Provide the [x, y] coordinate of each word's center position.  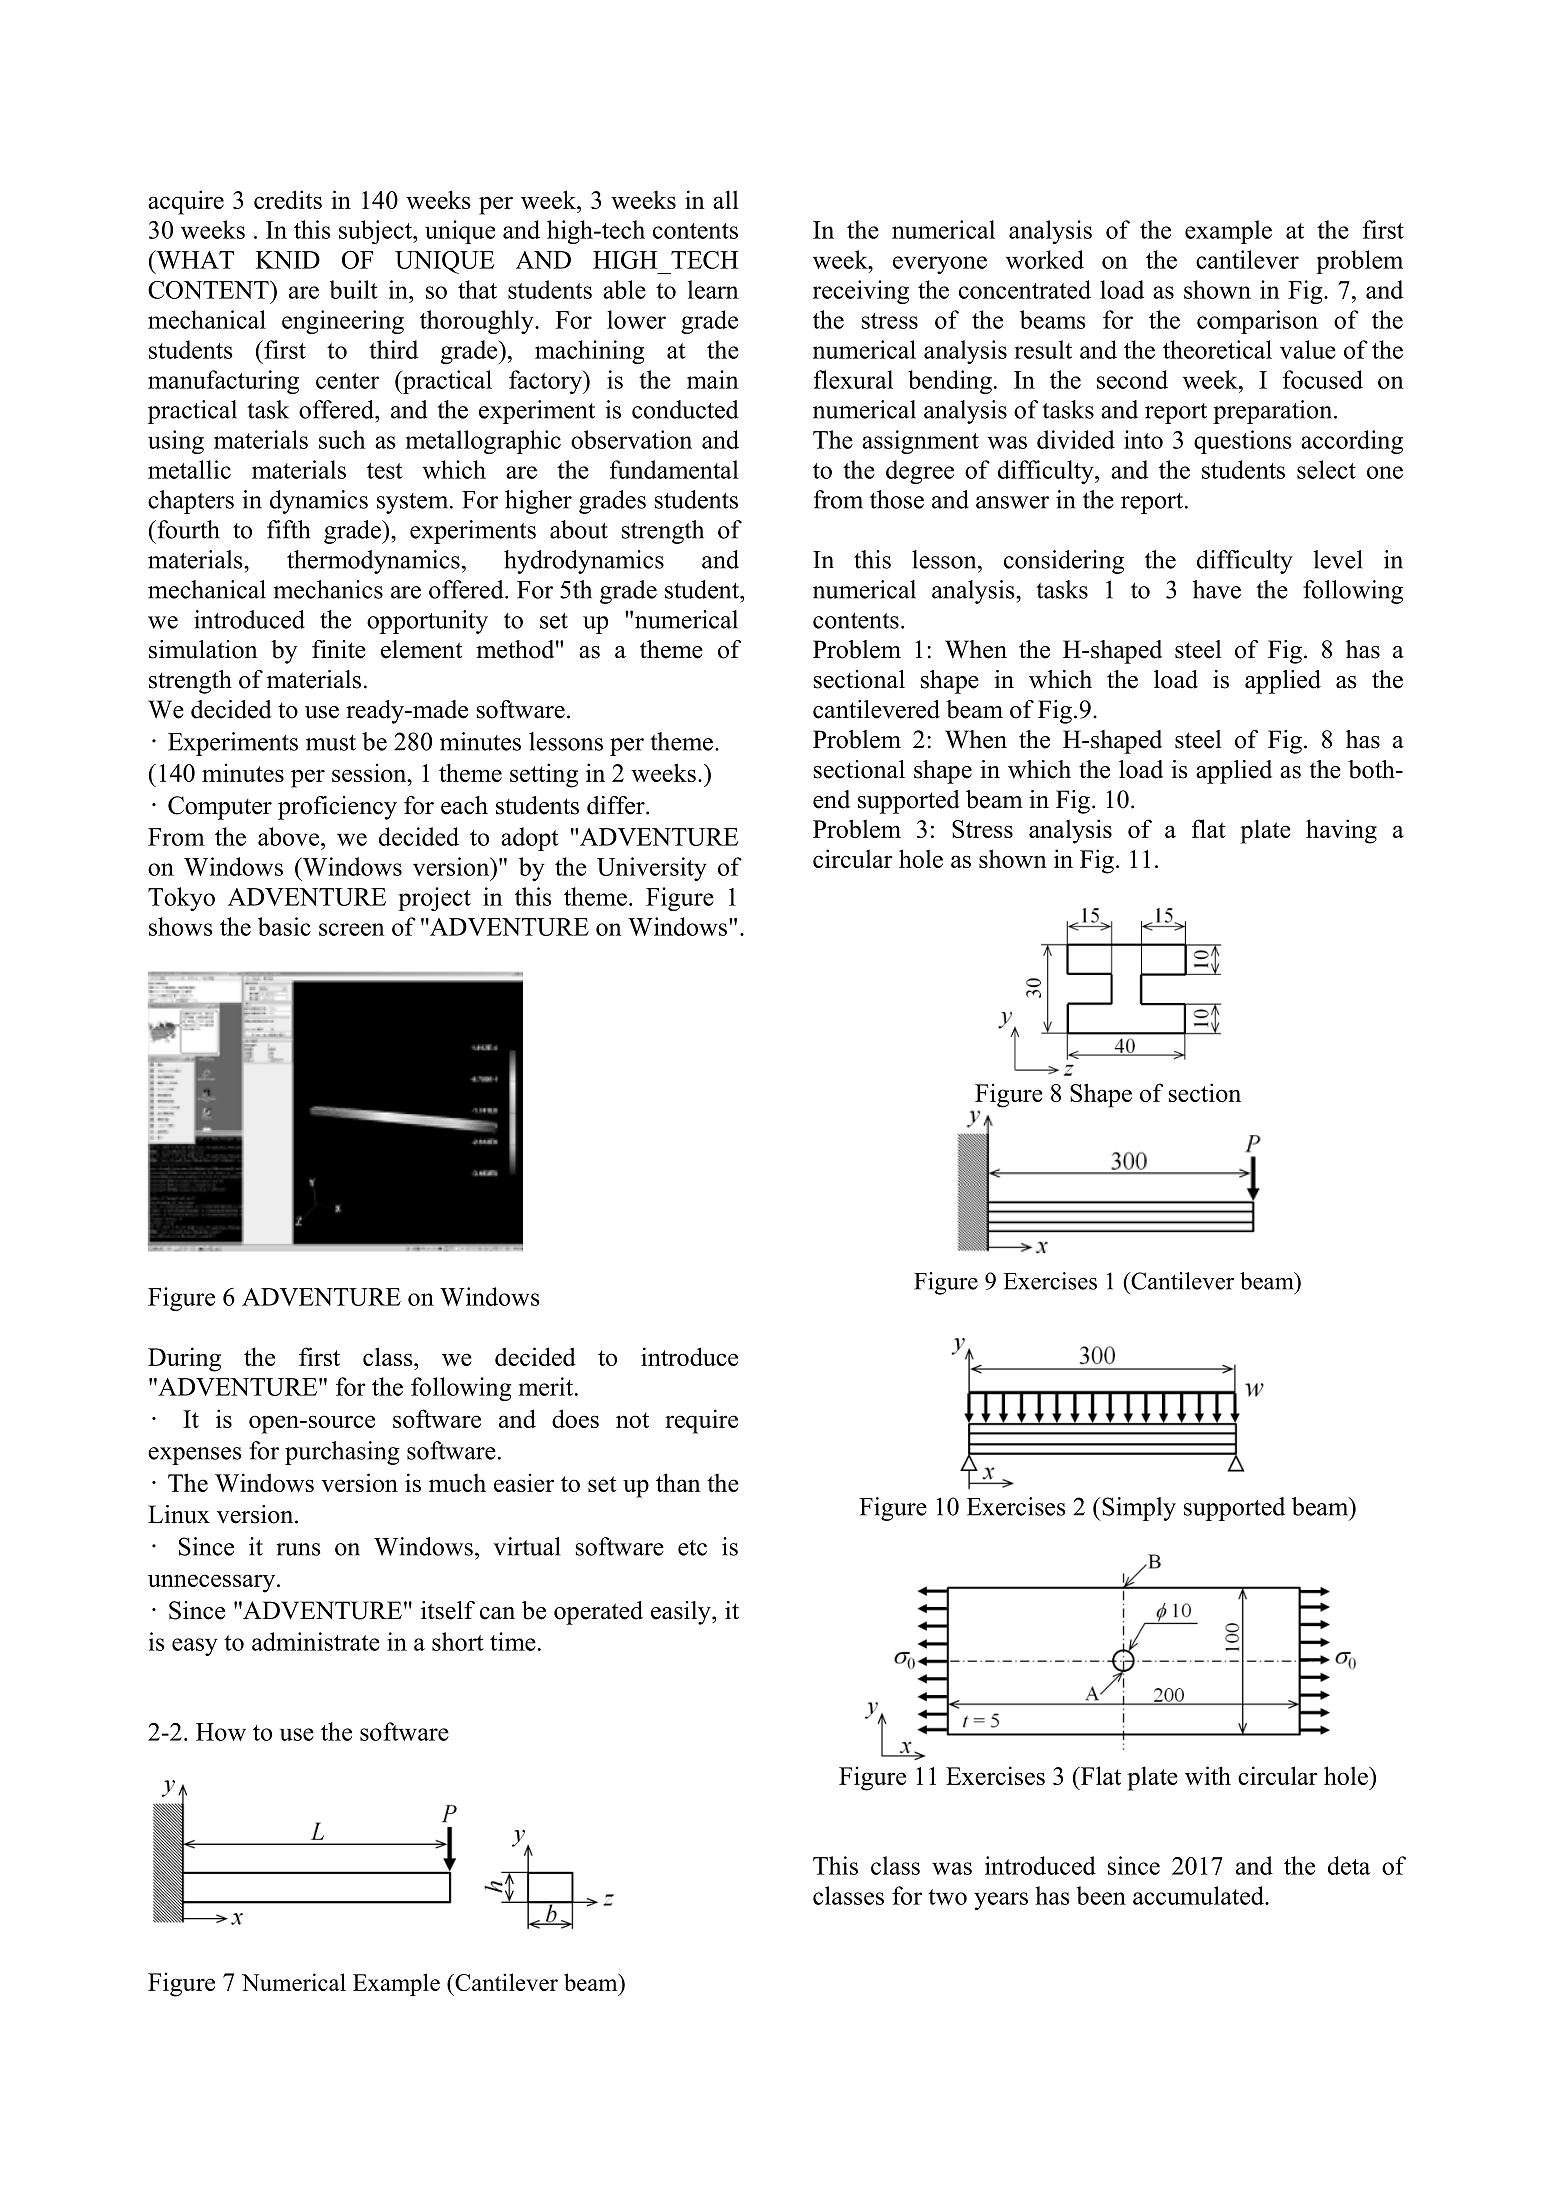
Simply [1138, 1509]
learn [713, 289]
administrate [316, 1641]
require [701, 1421]
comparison [1257, 322]
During [184, 1359]
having [1341, 831]
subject [376, 232]
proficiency [337, 808]
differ [617, 805]
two [947, 1897]
